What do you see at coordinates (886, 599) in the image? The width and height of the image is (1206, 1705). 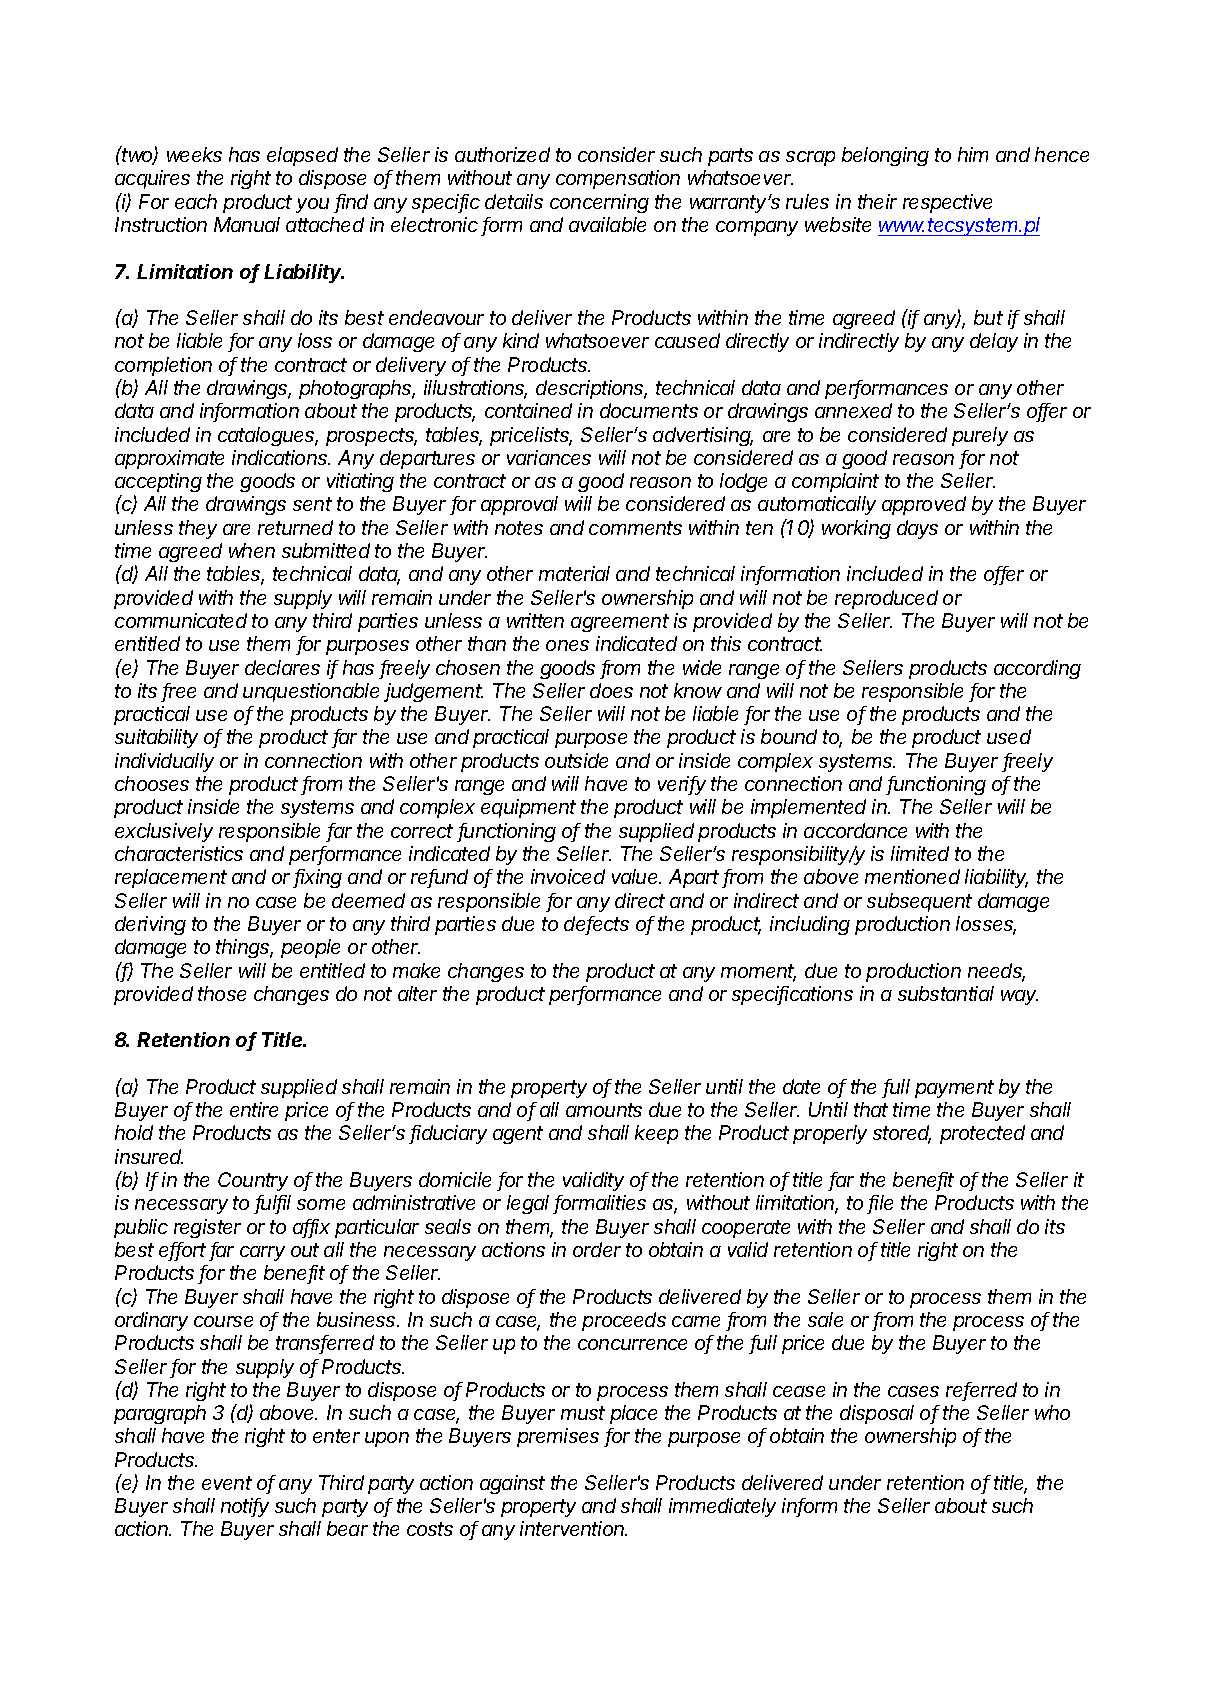 I see `reproduced` at bounding box center [886, 599].
